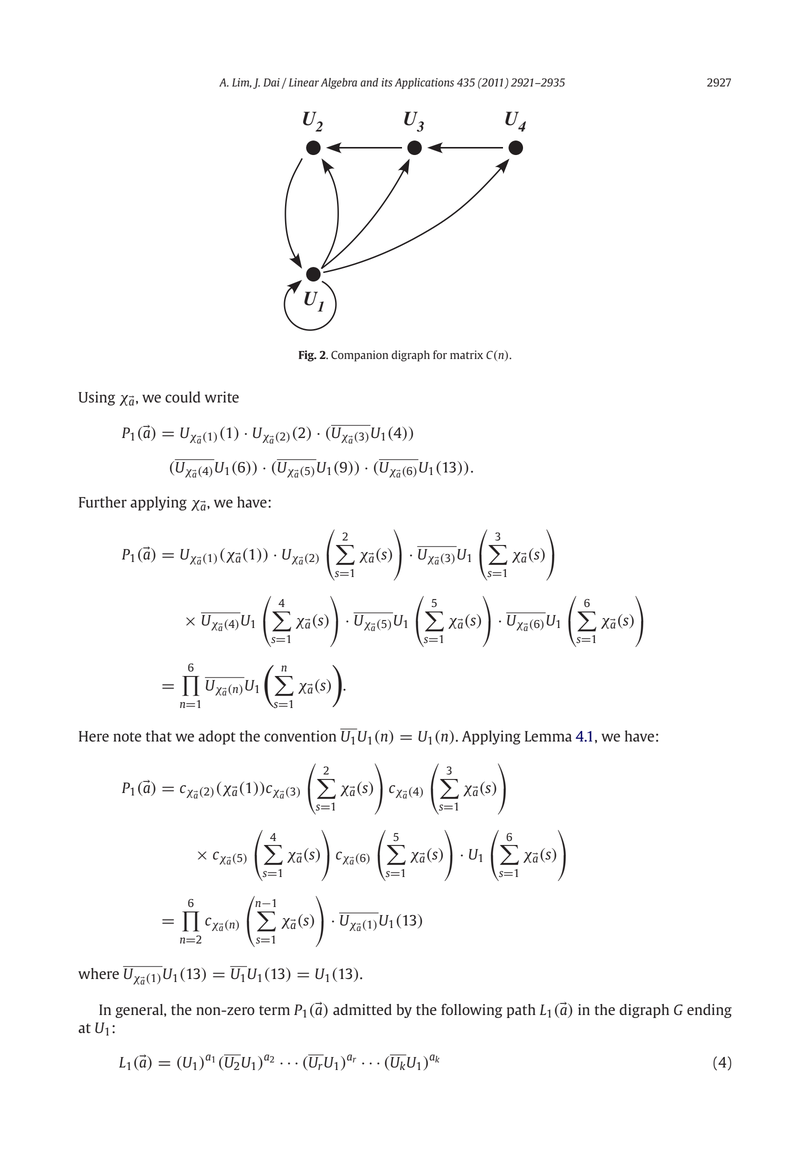 Image resolution: width=799 pixels, height=1162 pixels. I want to click on matrix, so click(466, 354).
